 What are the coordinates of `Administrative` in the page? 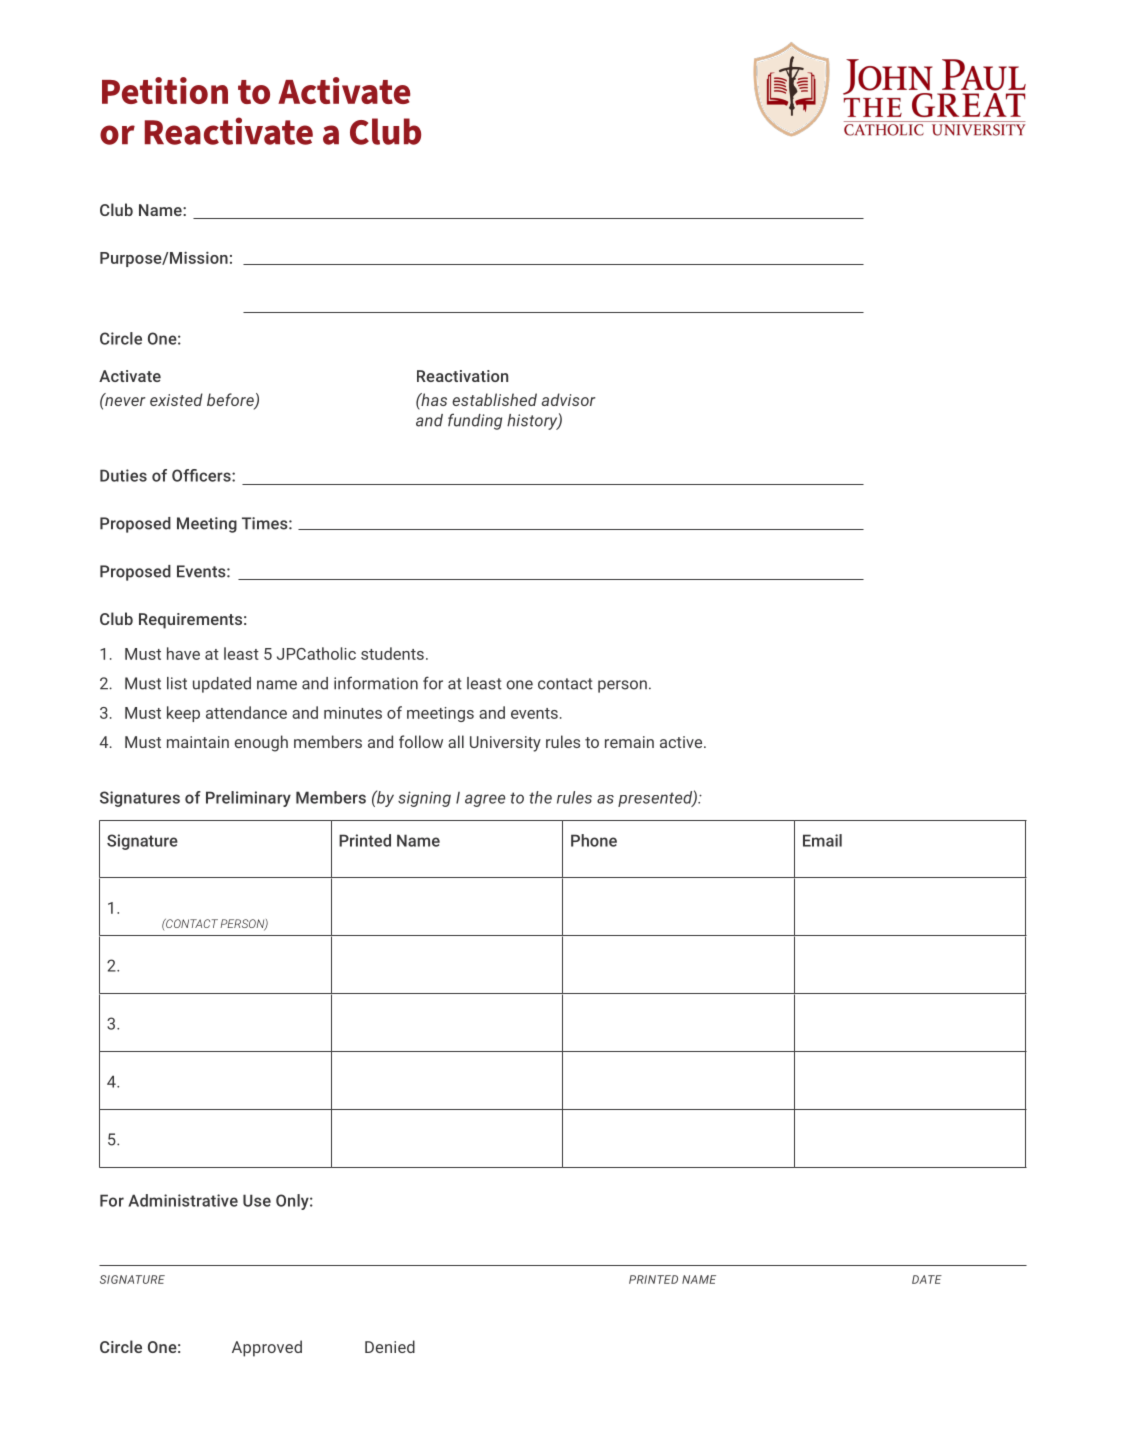 It's located at (183, 1200).
